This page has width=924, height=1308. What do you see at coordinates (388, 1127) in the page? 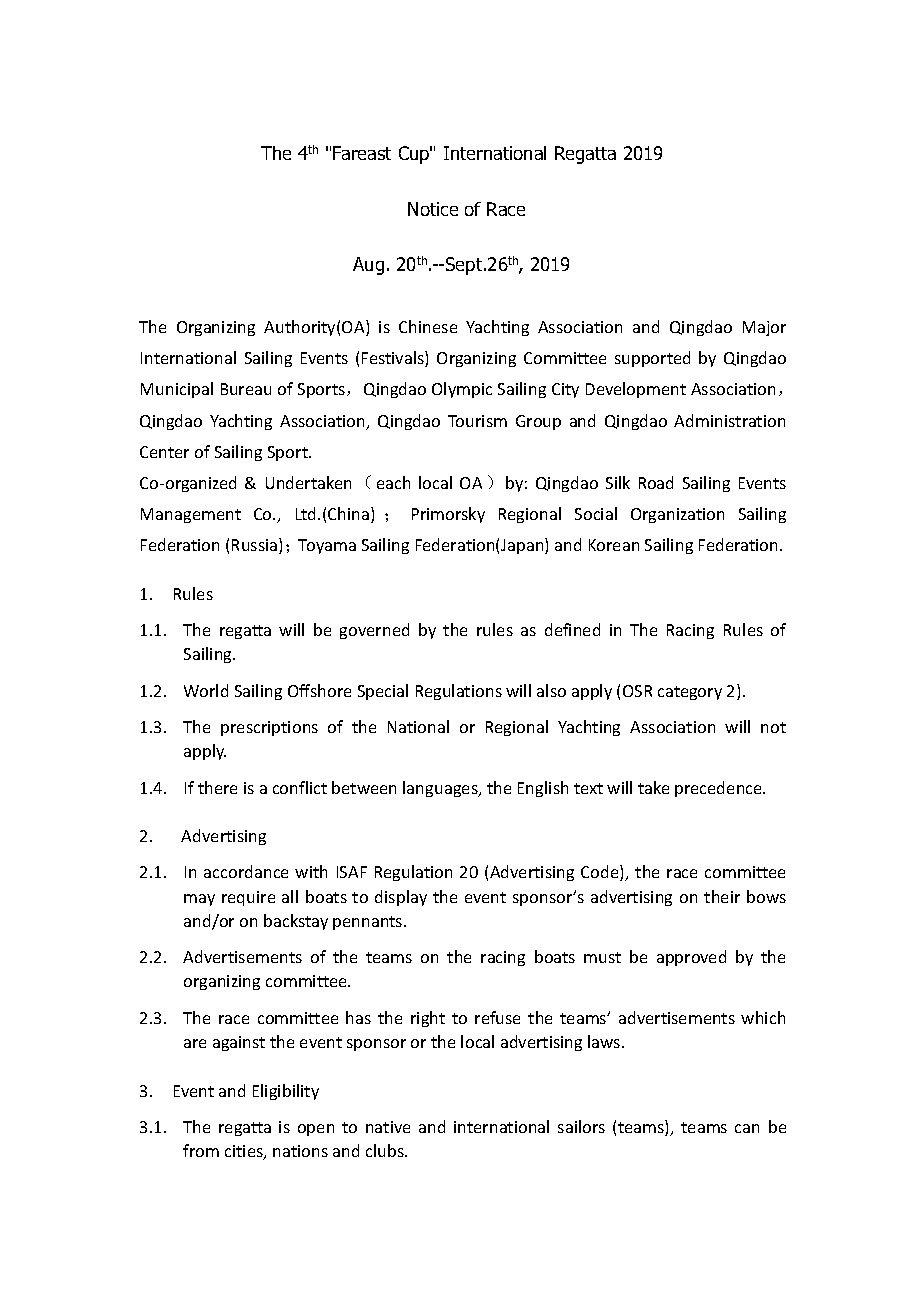
I see `native` at bounding box center [388, 1127].
